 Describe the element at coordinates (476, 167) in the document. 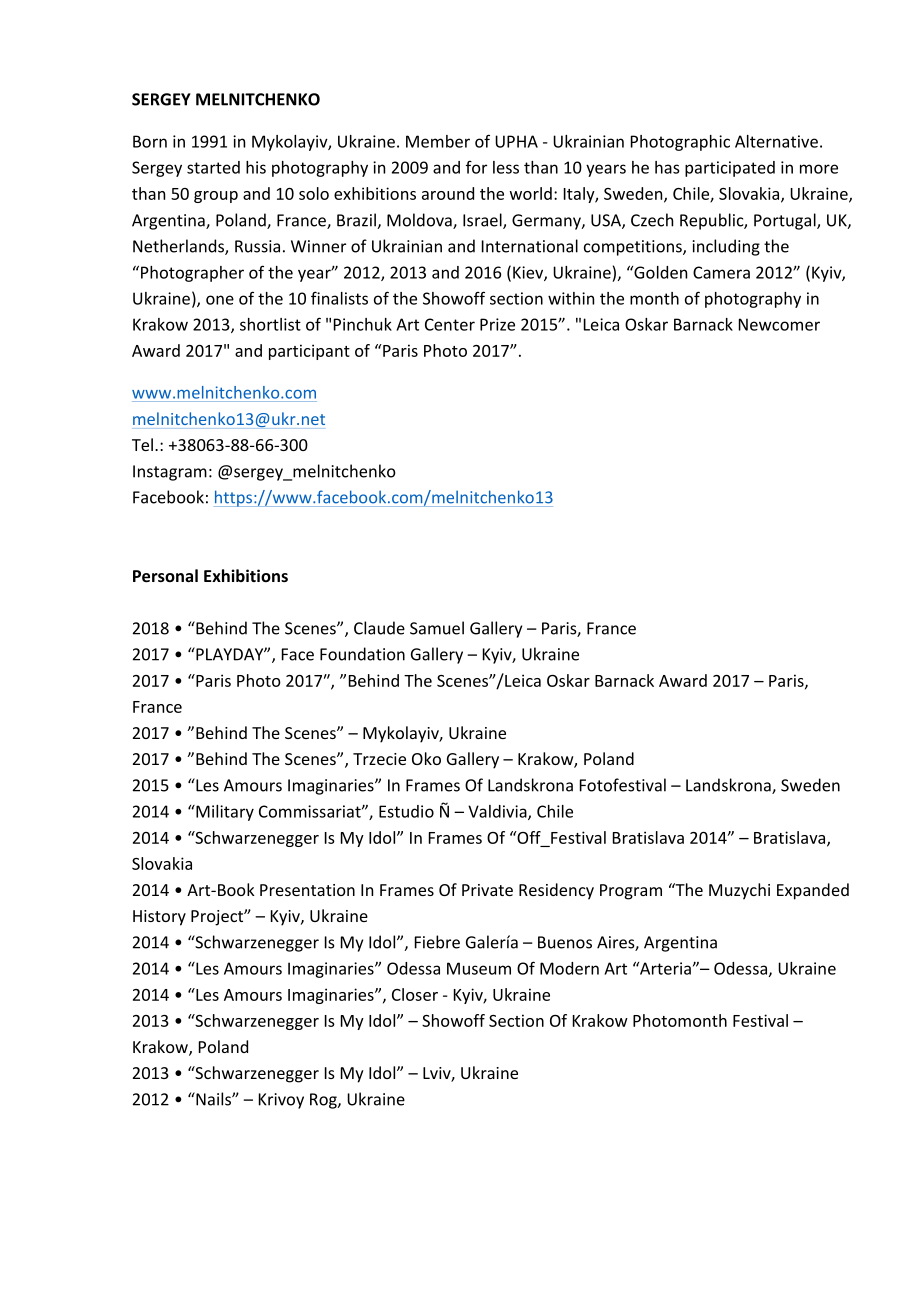

I see `for` at that location.
